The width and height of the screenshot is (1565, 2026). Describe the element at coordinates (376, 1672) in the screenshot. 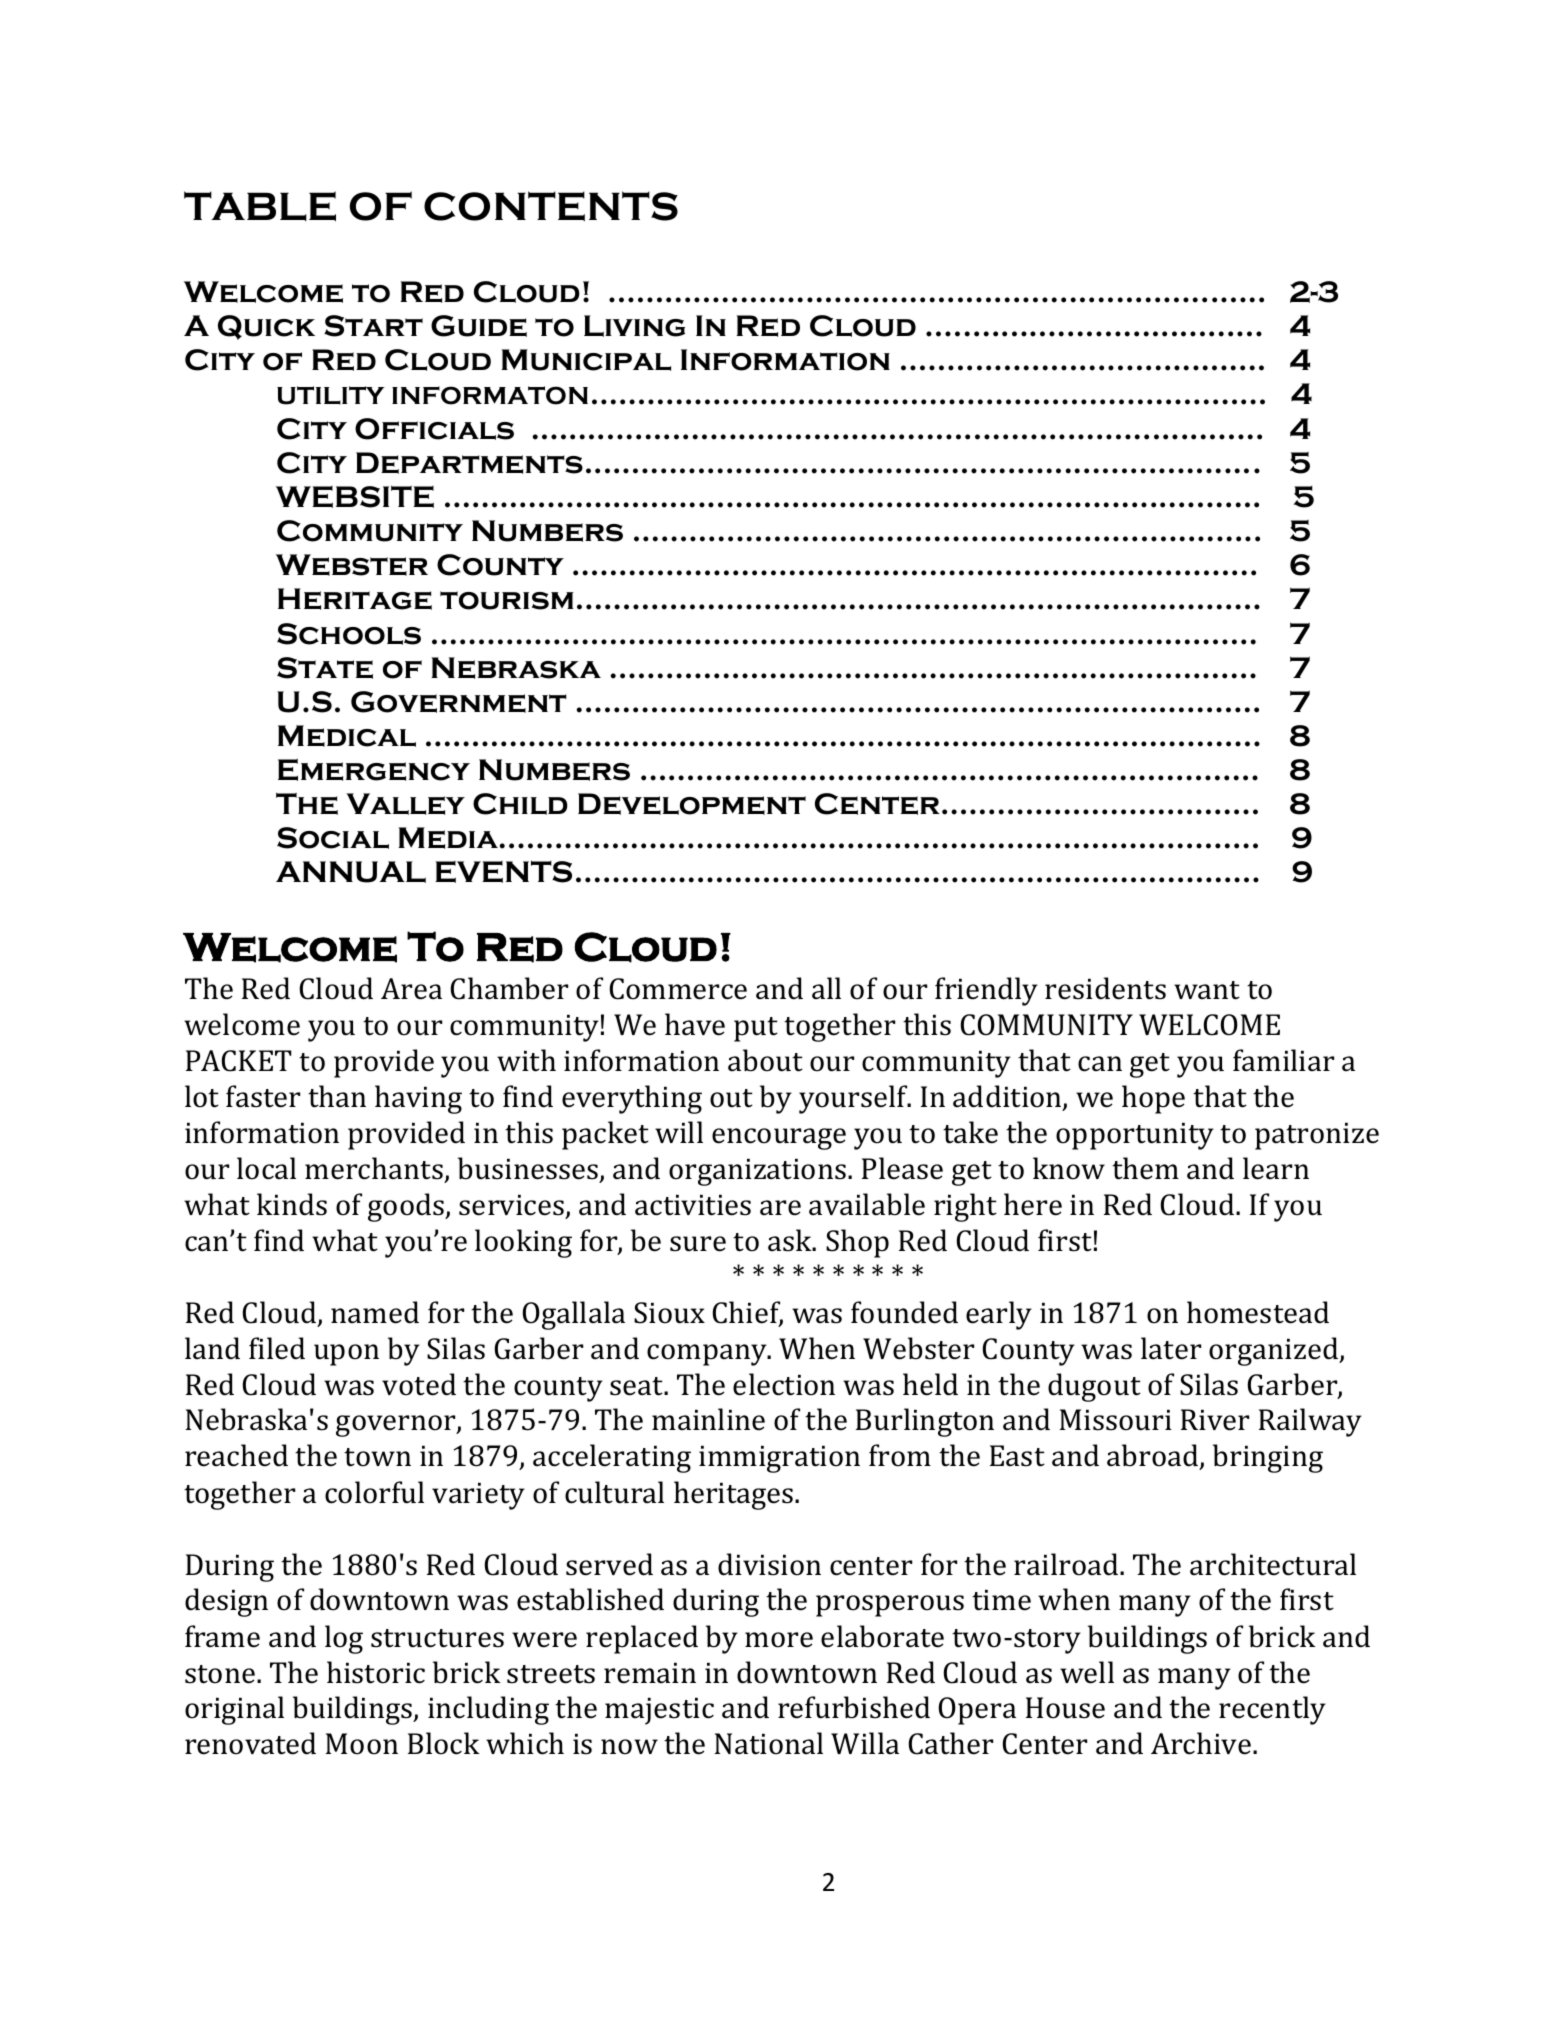

I see `historic` at that location.
